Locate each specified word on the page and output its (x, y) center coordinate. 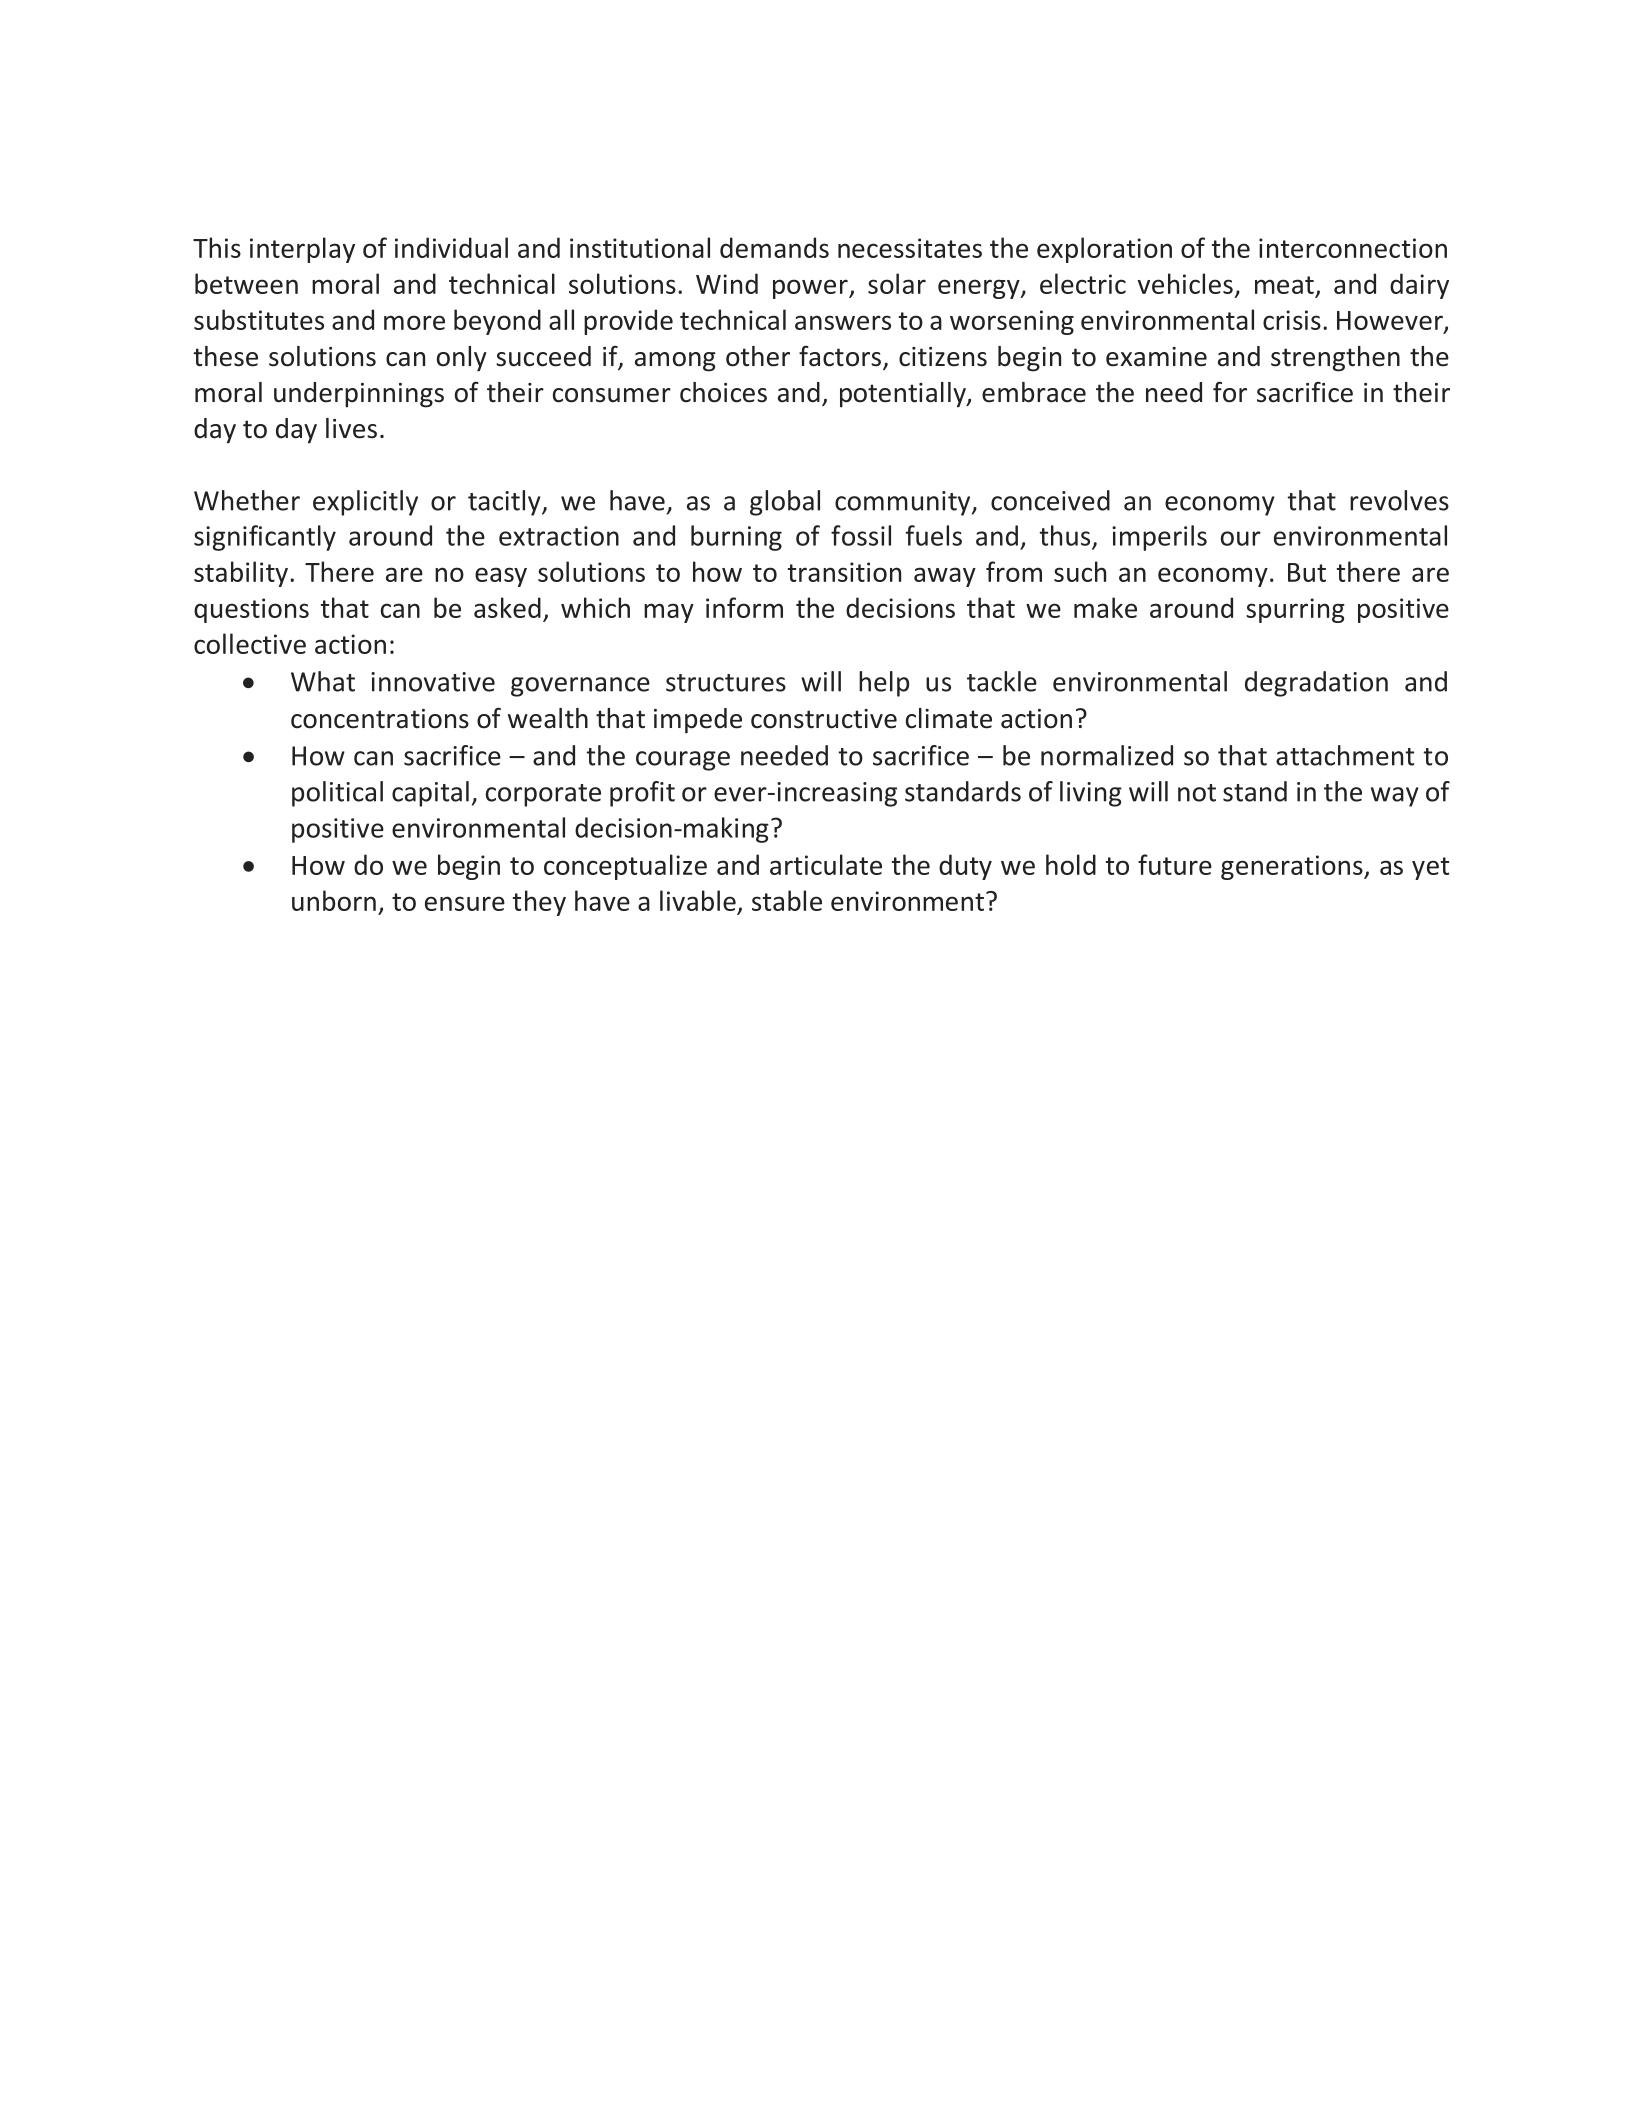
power (811, 289)
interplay (302, 250)
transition (844, 572)
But (1307, 572)
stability (241, 574)
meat (1284, 285)
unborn (334, 900)
